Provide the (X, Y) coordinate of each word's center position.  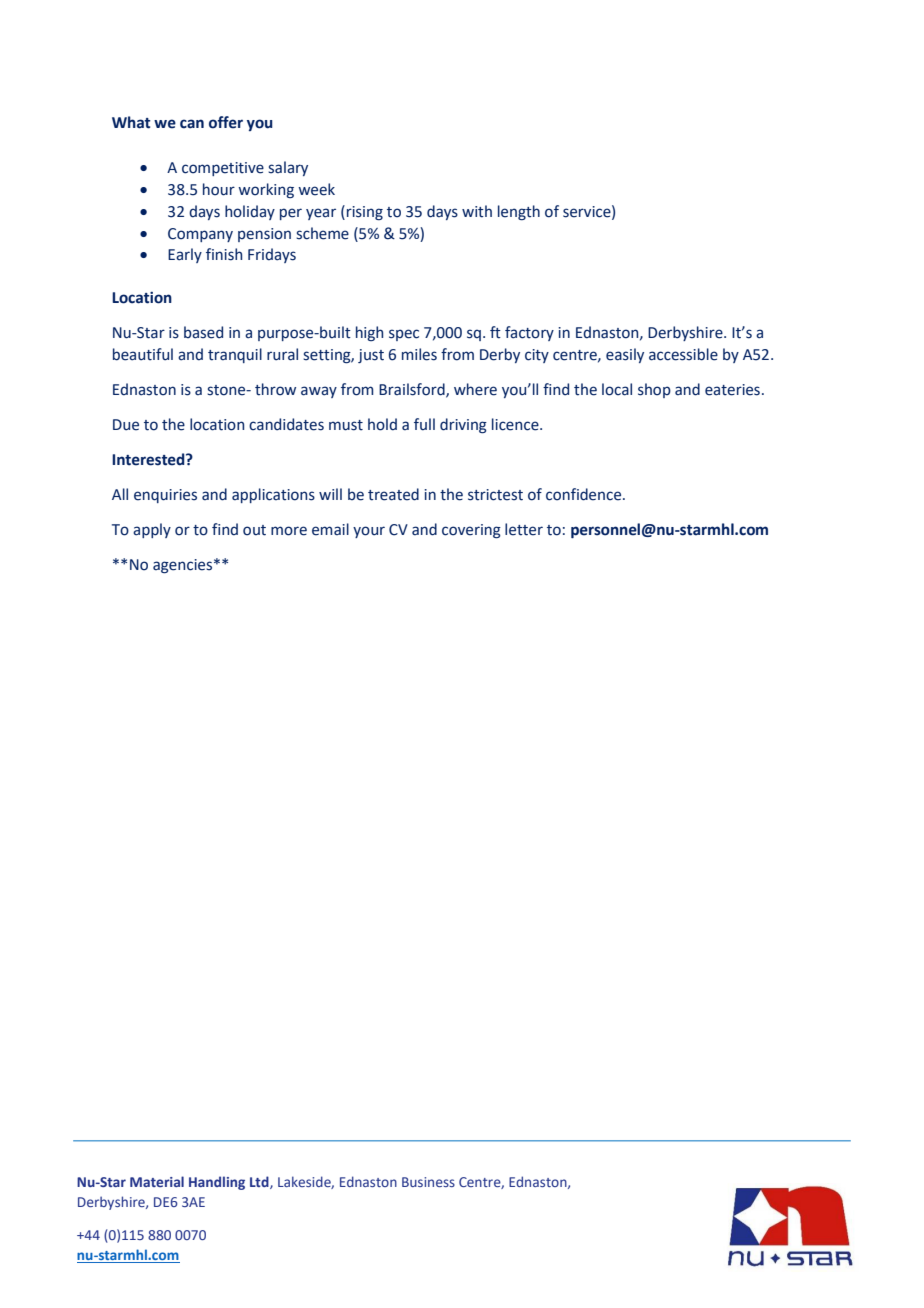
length (519, 212)
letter (524, 529)
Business (428, 1182)
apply (152, 530)
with (477, 211)
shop (654, 390)
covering (471, 531)
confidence (585, 494)
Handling (217, 1183)
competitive (223, 169)
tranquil (235, 355)
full (424, 424)
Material (157, 1181)
